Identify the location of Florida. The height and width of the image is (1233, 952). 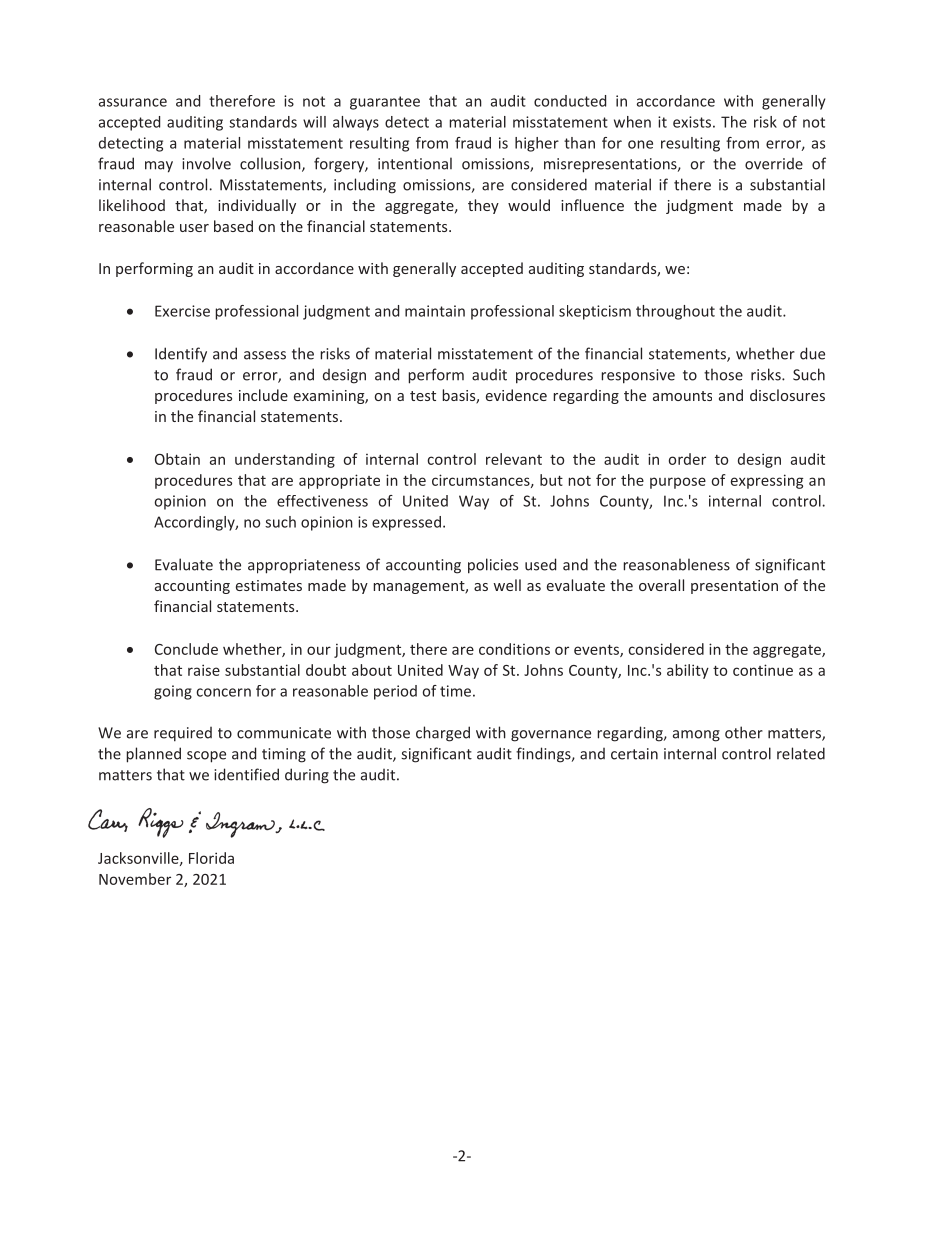
(211, 858).
